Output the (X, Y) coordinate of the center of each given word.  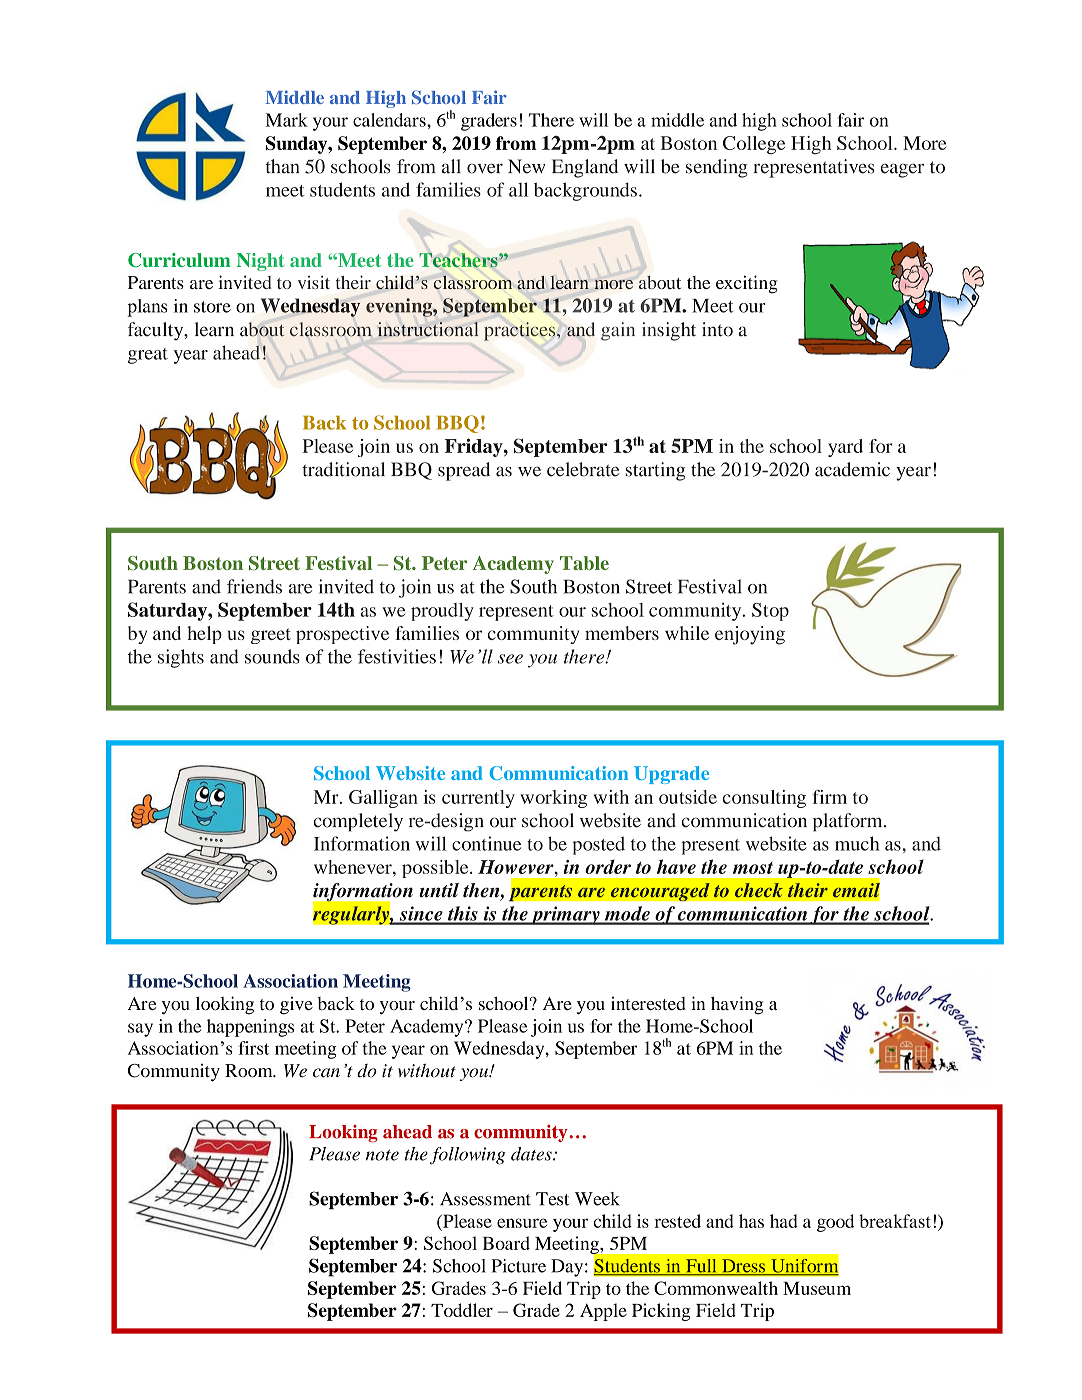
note (382, 1155)
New (527, 166)
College (754, 145)
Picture (518, 1266)
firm (830, 797)
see (510, 659)
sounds (272, 656)
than (282, 166)
